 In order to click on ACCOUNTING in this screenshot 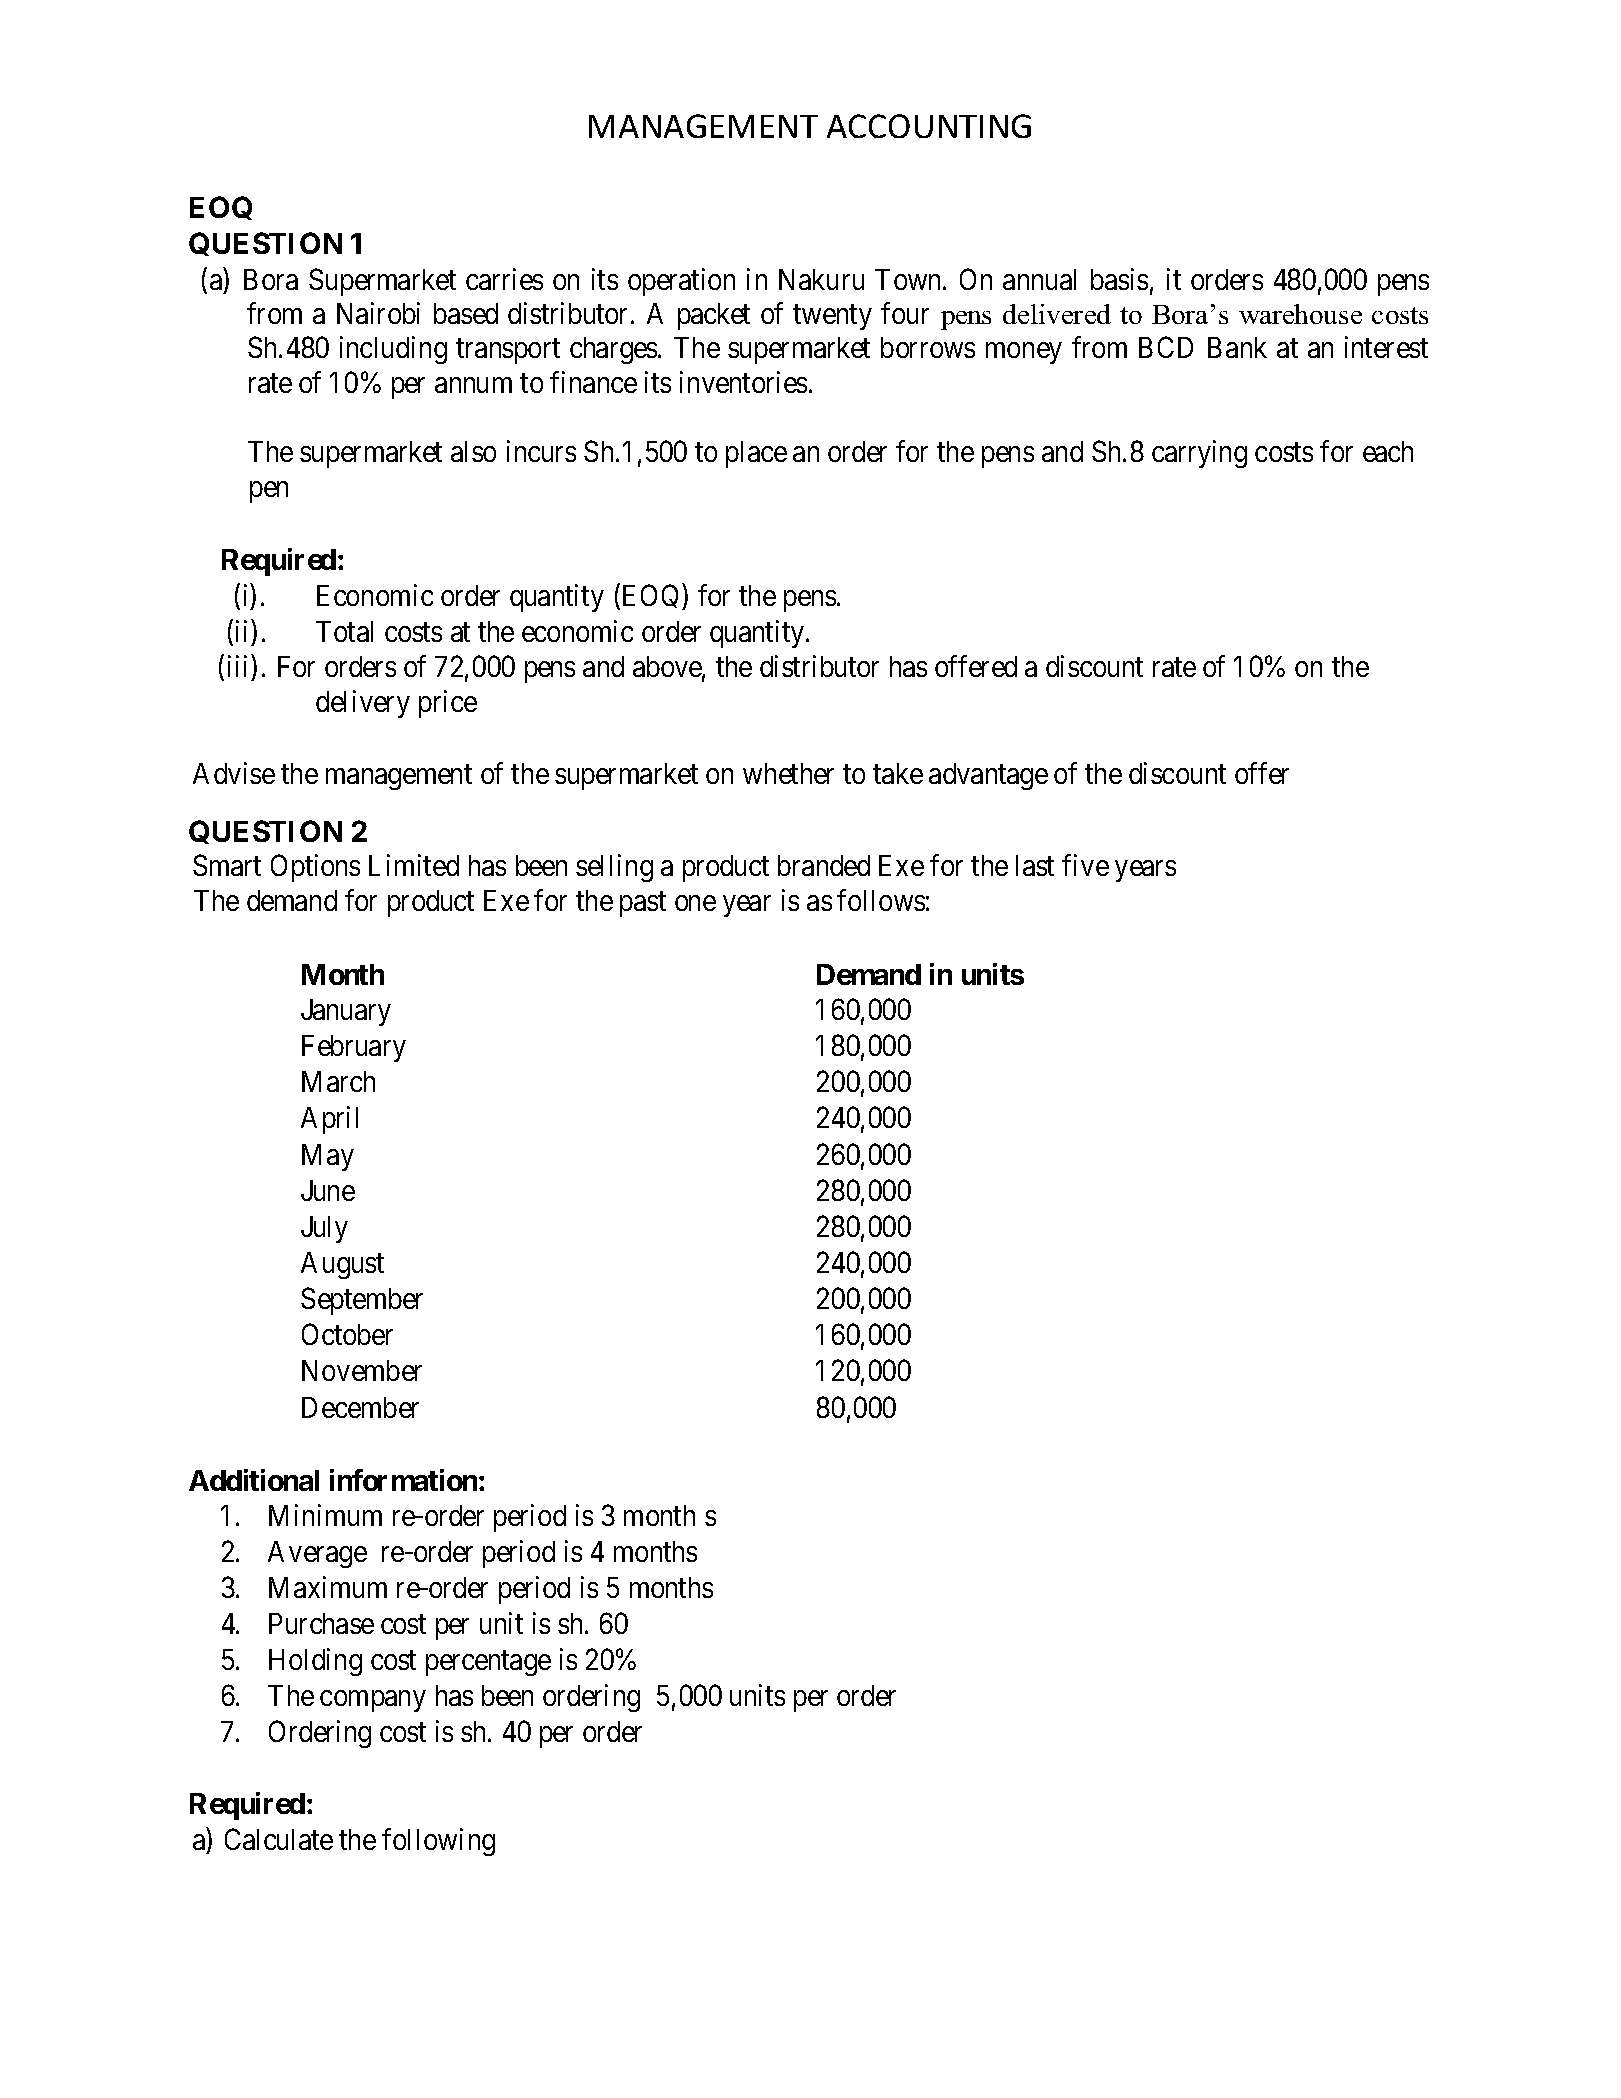, I will do `click(929, 126)`.
